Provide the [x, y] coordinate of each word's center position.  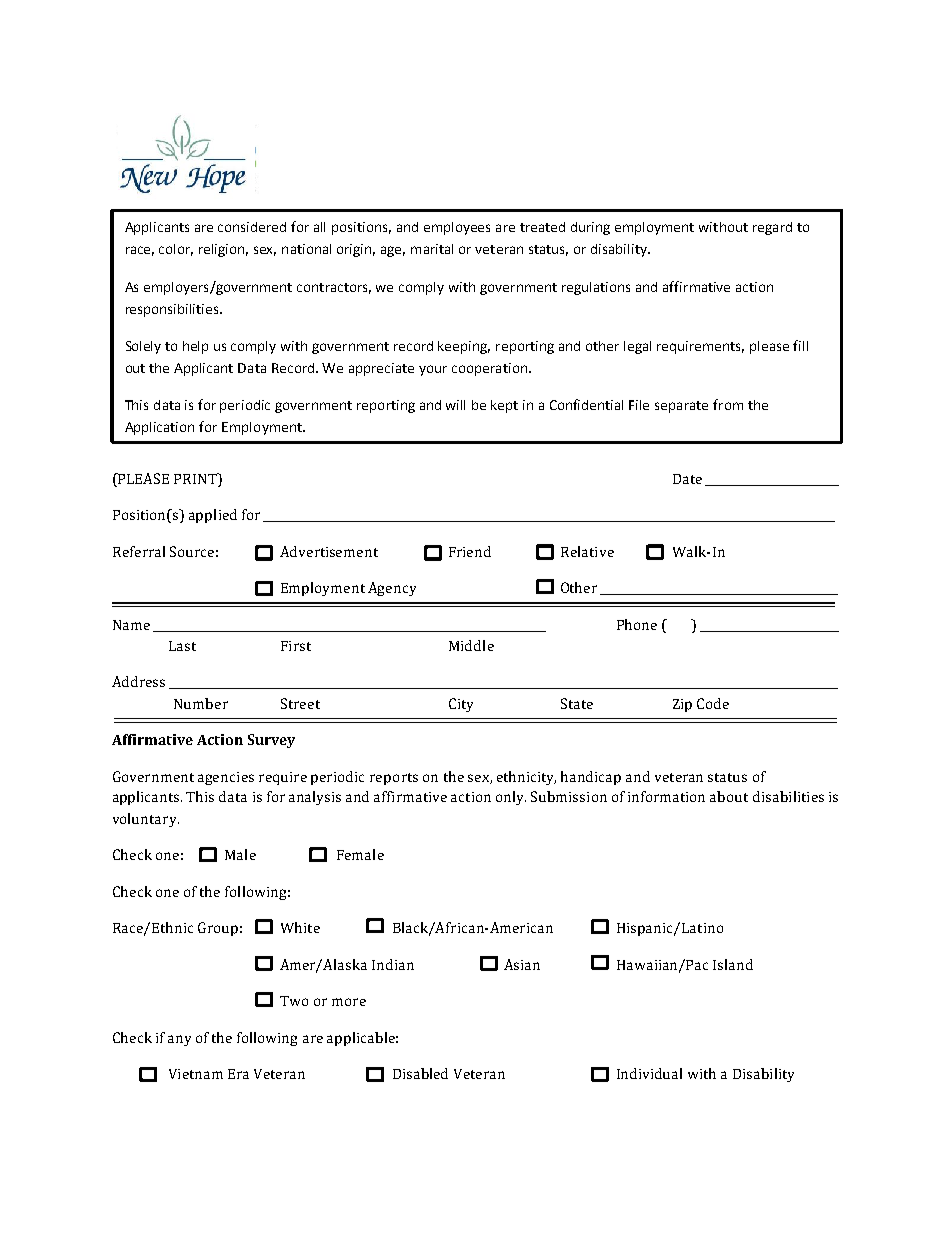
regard [772, 228]
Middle [471, 645]
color [176, 250]
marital [432, 249]
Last [182, 646]
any [179, 1040]
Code [713, 703]
